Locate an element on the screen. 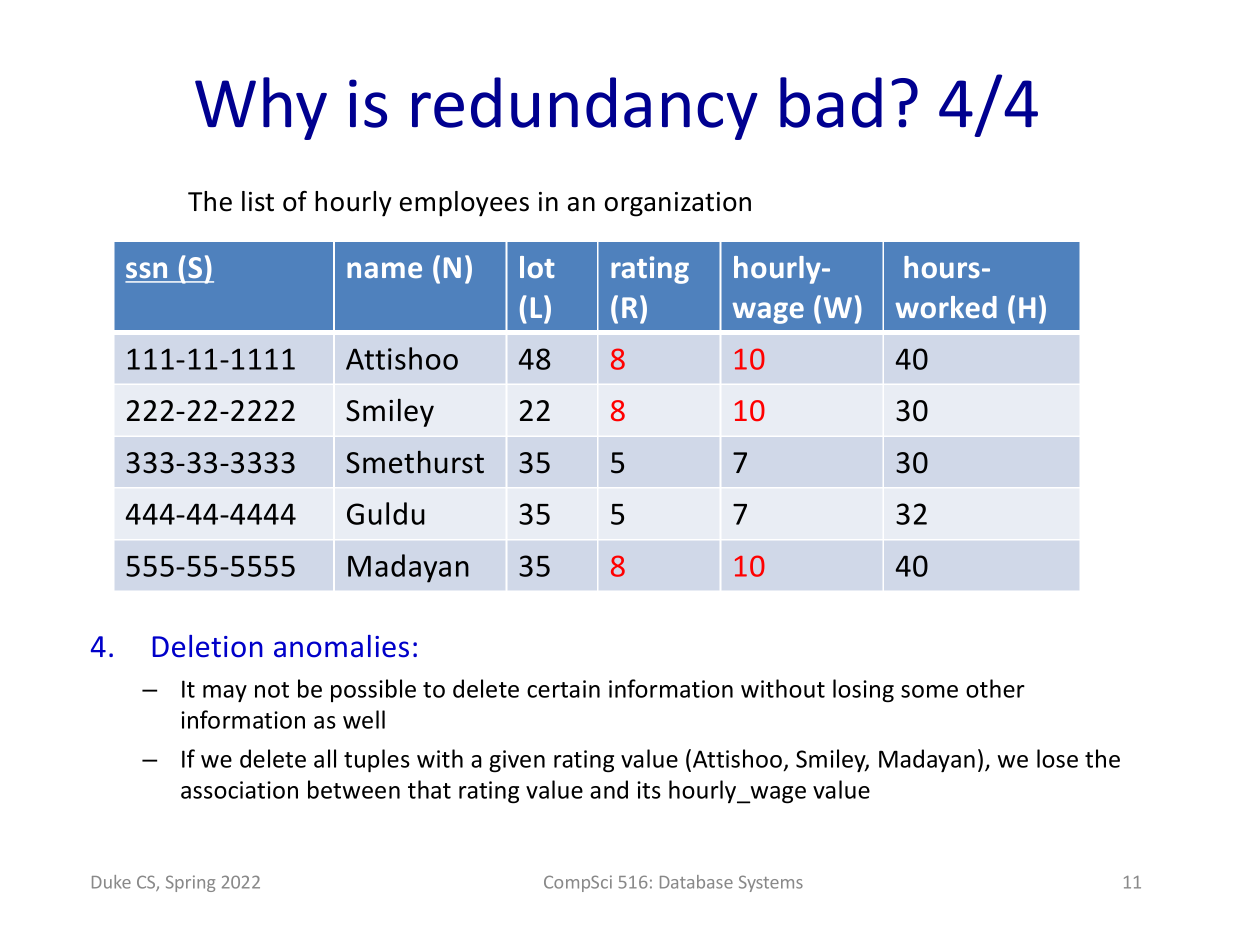 Image resolution: width=1233 pixels, height=952 pixels. bad is located at coordinates (831, 102).
